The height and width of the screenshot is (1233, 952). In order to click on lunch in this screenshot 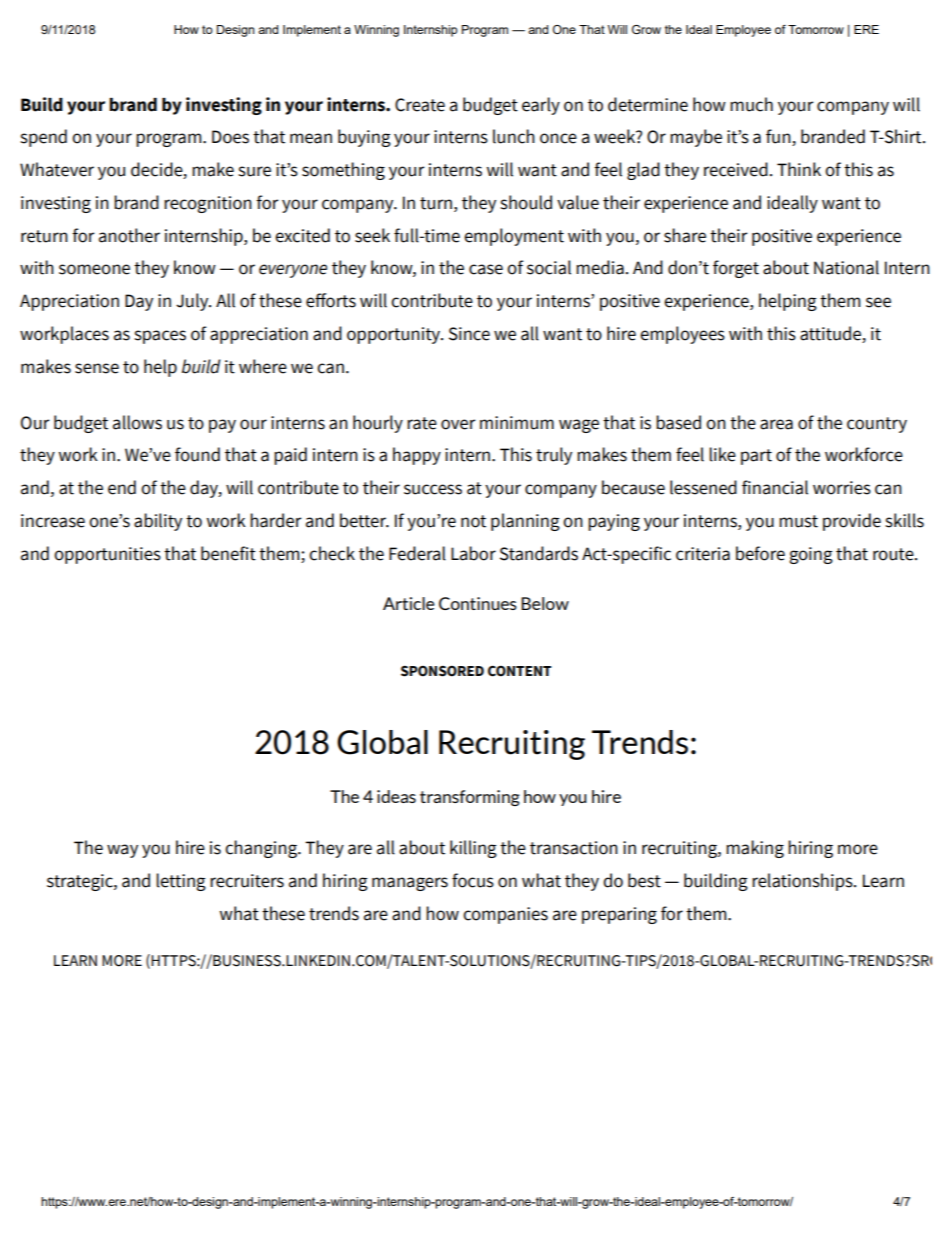, I will do `click(514, 136)`.
